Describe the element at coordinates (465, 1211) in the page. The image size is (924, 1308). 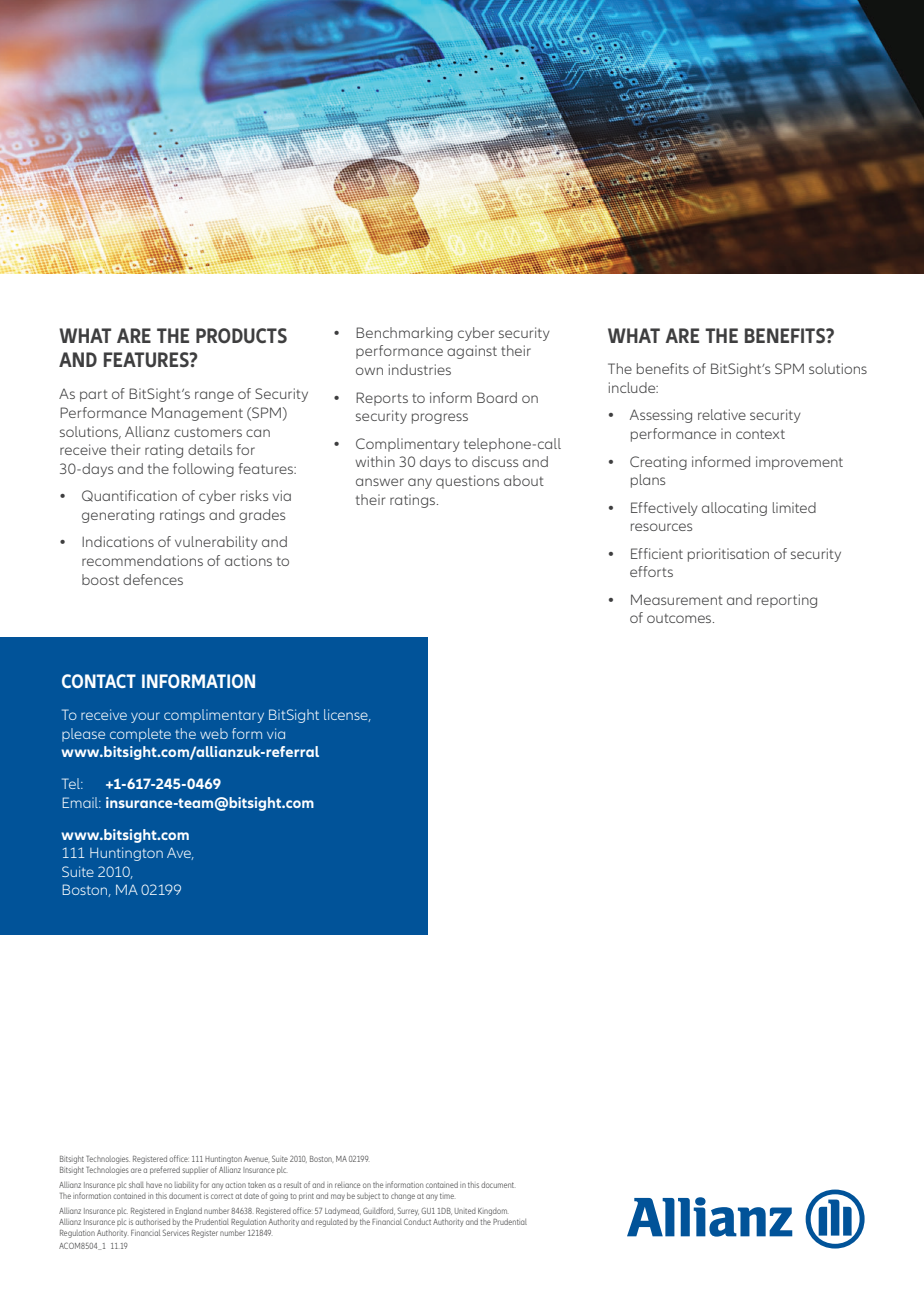
I see `United` at that location.
